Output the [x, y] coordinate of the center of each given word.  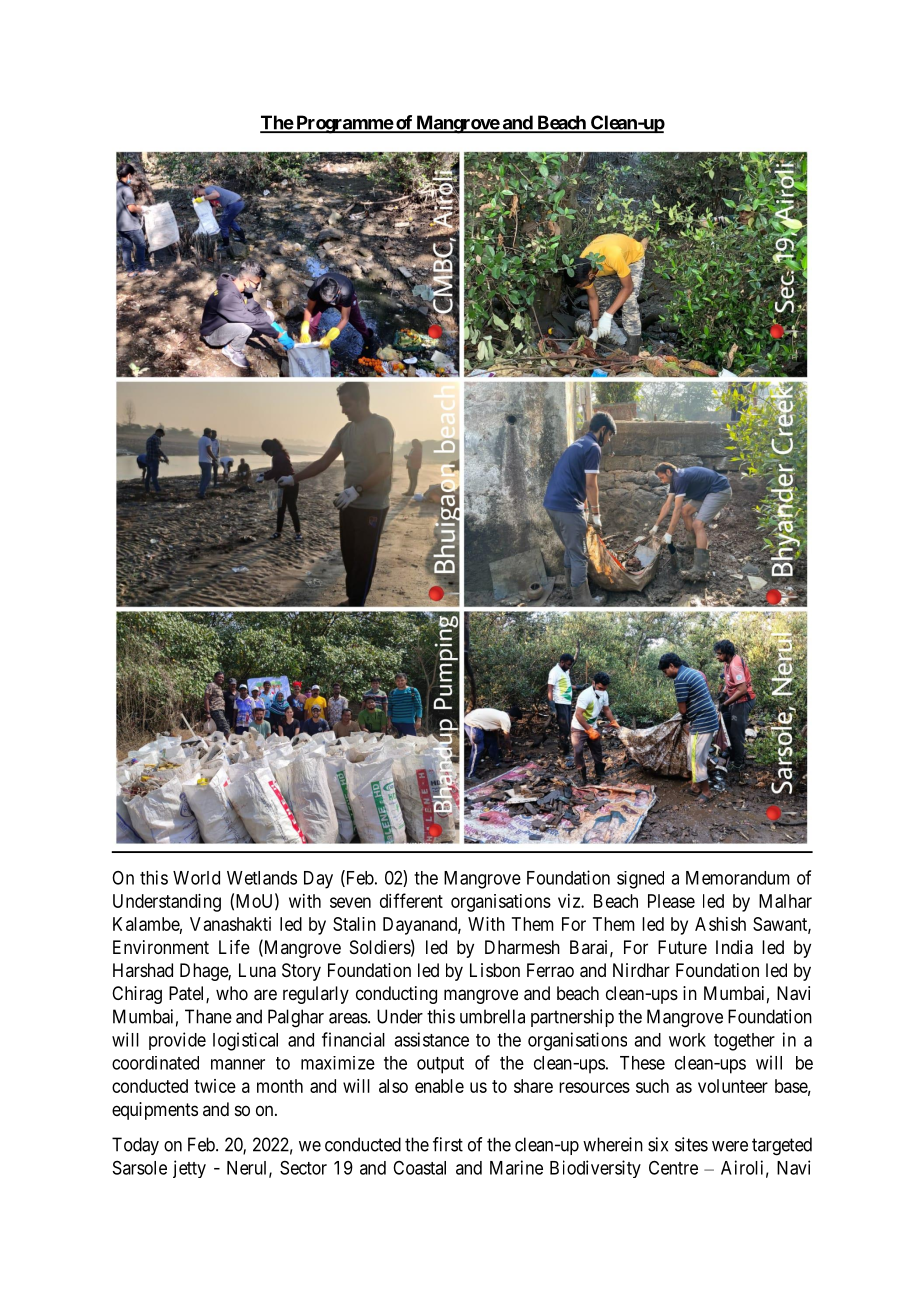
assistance [431, 1039]
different [411, 900]
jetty [189, 1169]
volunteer [733, 1086]
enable [439, 1086]
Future [682, 947]
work [687, 1040]
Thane [208, 1016]
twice [215, 1086]
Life [234, 947]
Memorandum [738, 878]
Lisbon [495, 970]
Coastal [419, 1168]
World [196, 878]
